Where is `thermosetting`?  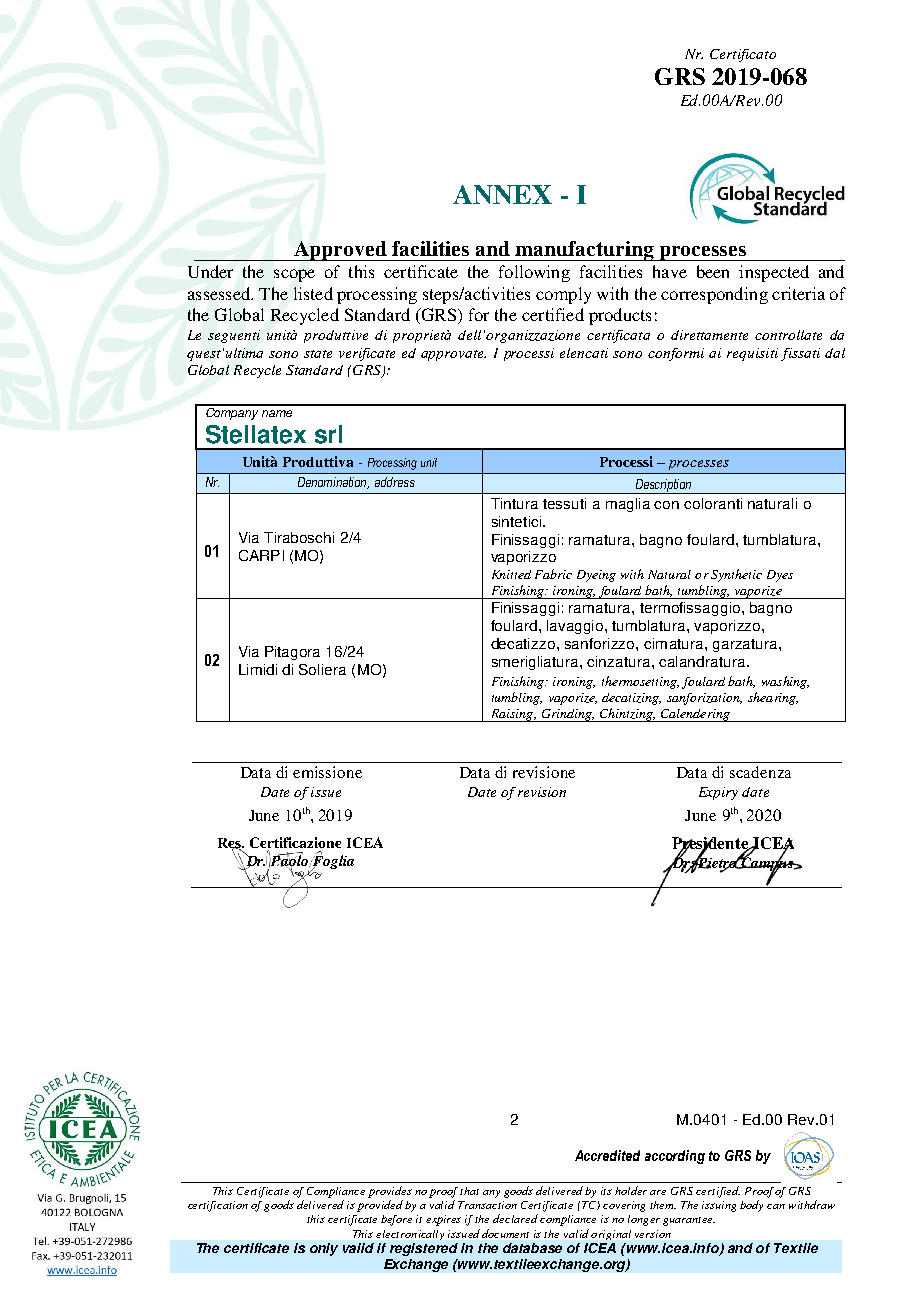 thermosetting is located at coordinates (640, 682).
